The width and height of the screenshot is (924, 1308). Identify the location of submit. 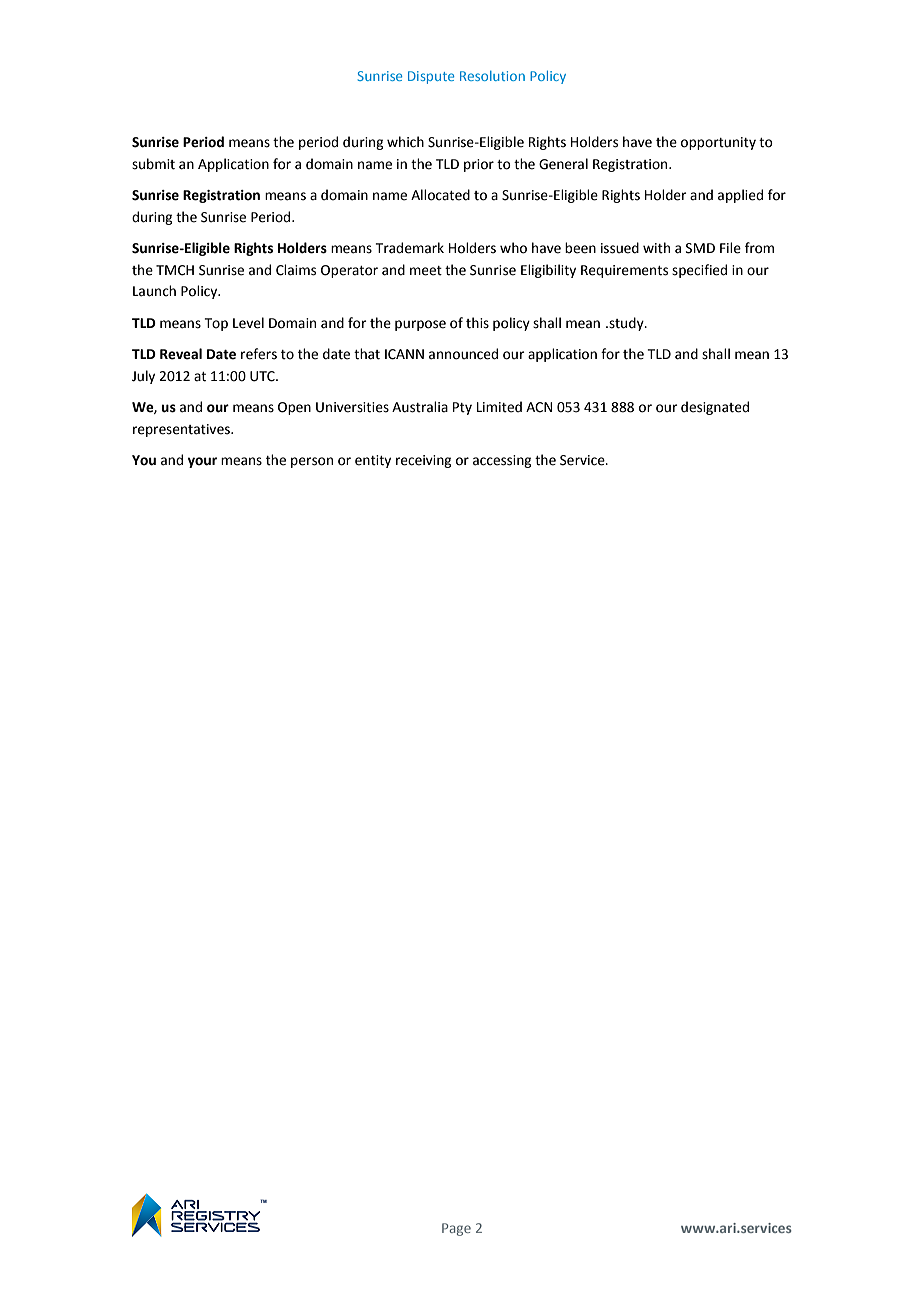
(153, 164).
